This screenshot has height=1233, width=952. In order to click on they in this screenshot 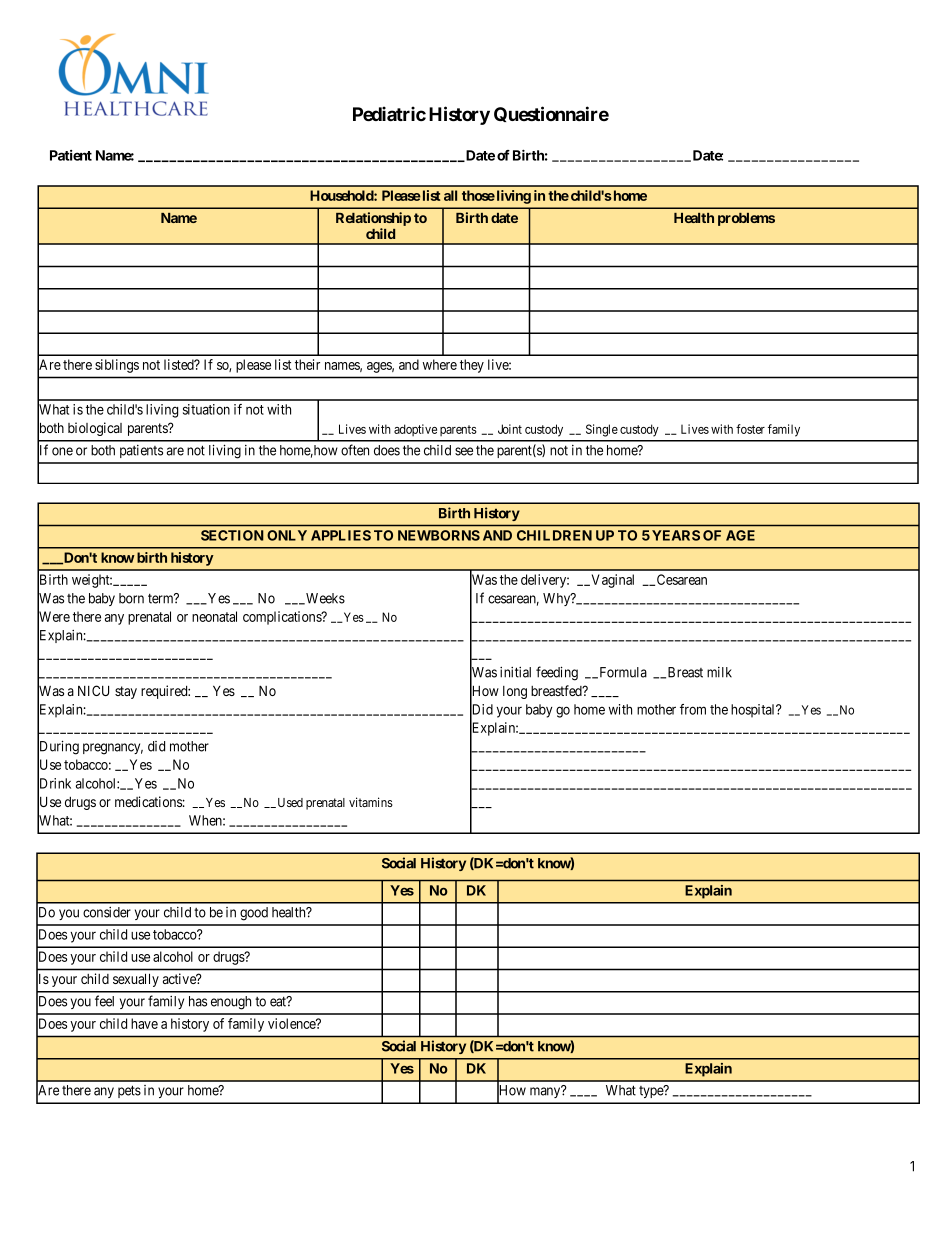, I will do `click(472, 366)`.
